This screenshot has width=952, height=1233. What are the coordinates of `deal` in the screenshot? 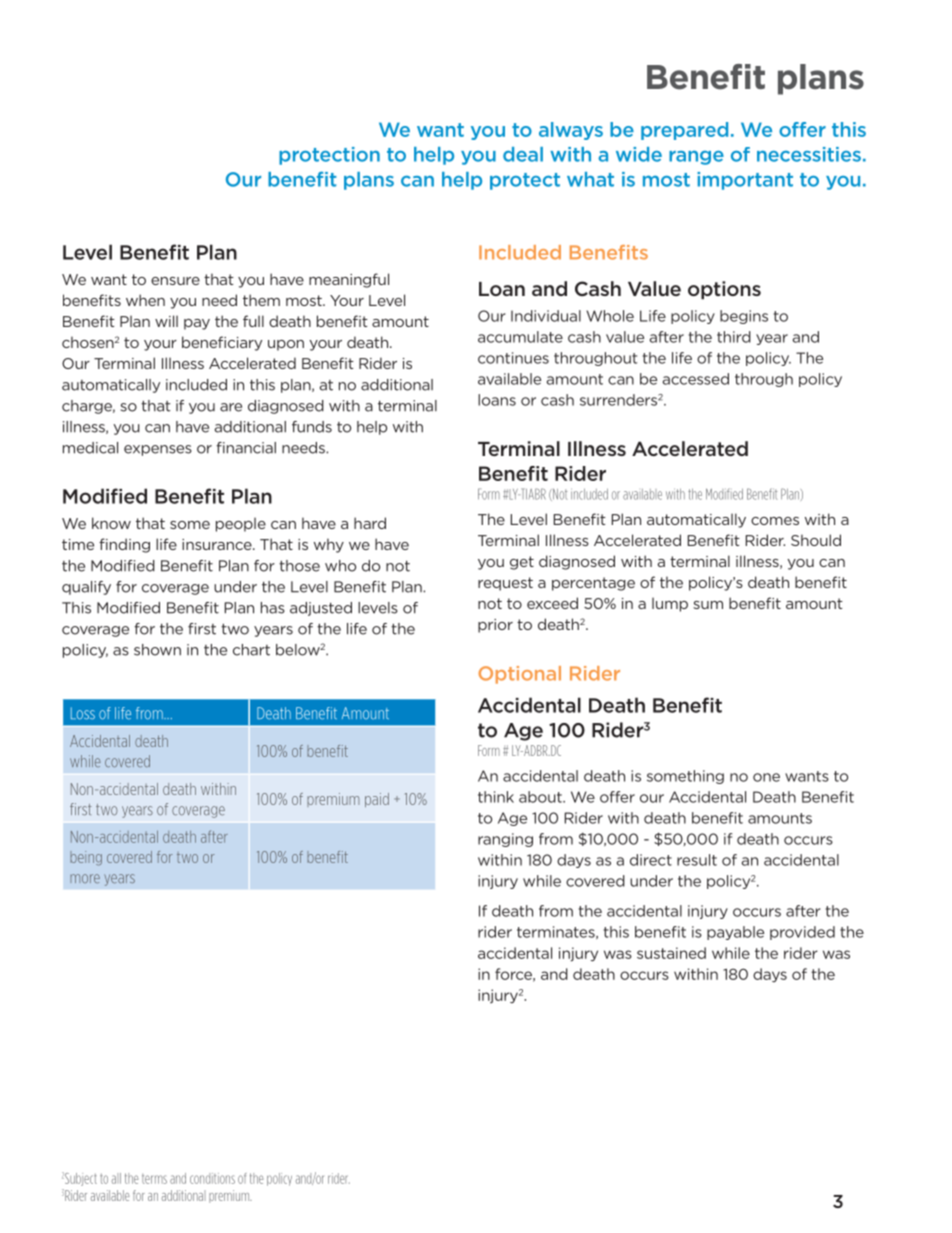 It's located at (523, 154).
